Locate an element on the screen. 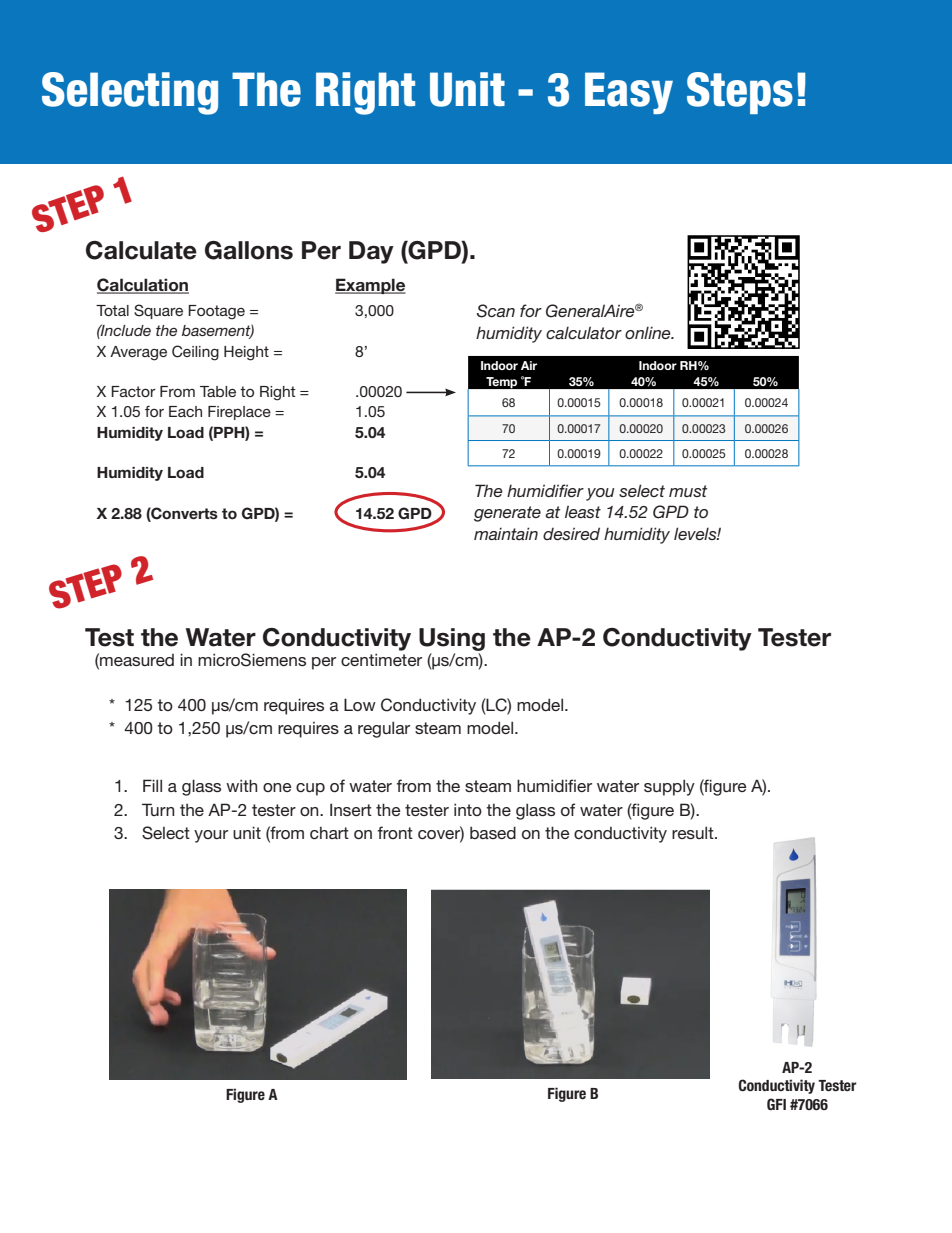 The height and width of the screenshot is (1233, 952). must is located at coordinates (688, 491).
